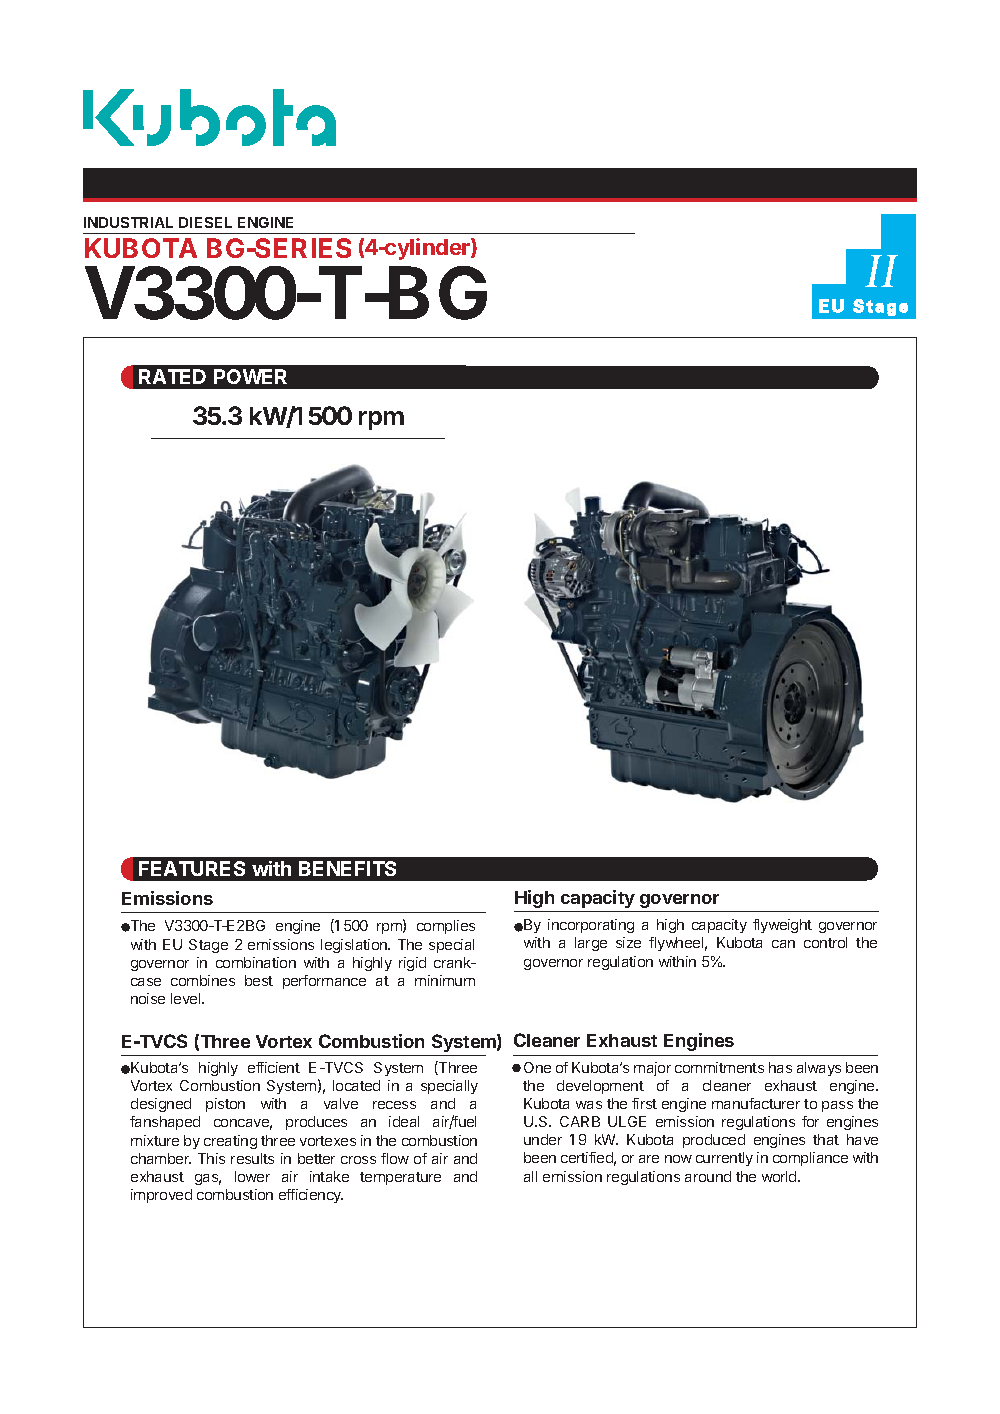 This document has width=1000, height=1414. What do you see at coordinates (347, 868) in the document?
I see `BENEFITS` at bounding box center [347, 868].
